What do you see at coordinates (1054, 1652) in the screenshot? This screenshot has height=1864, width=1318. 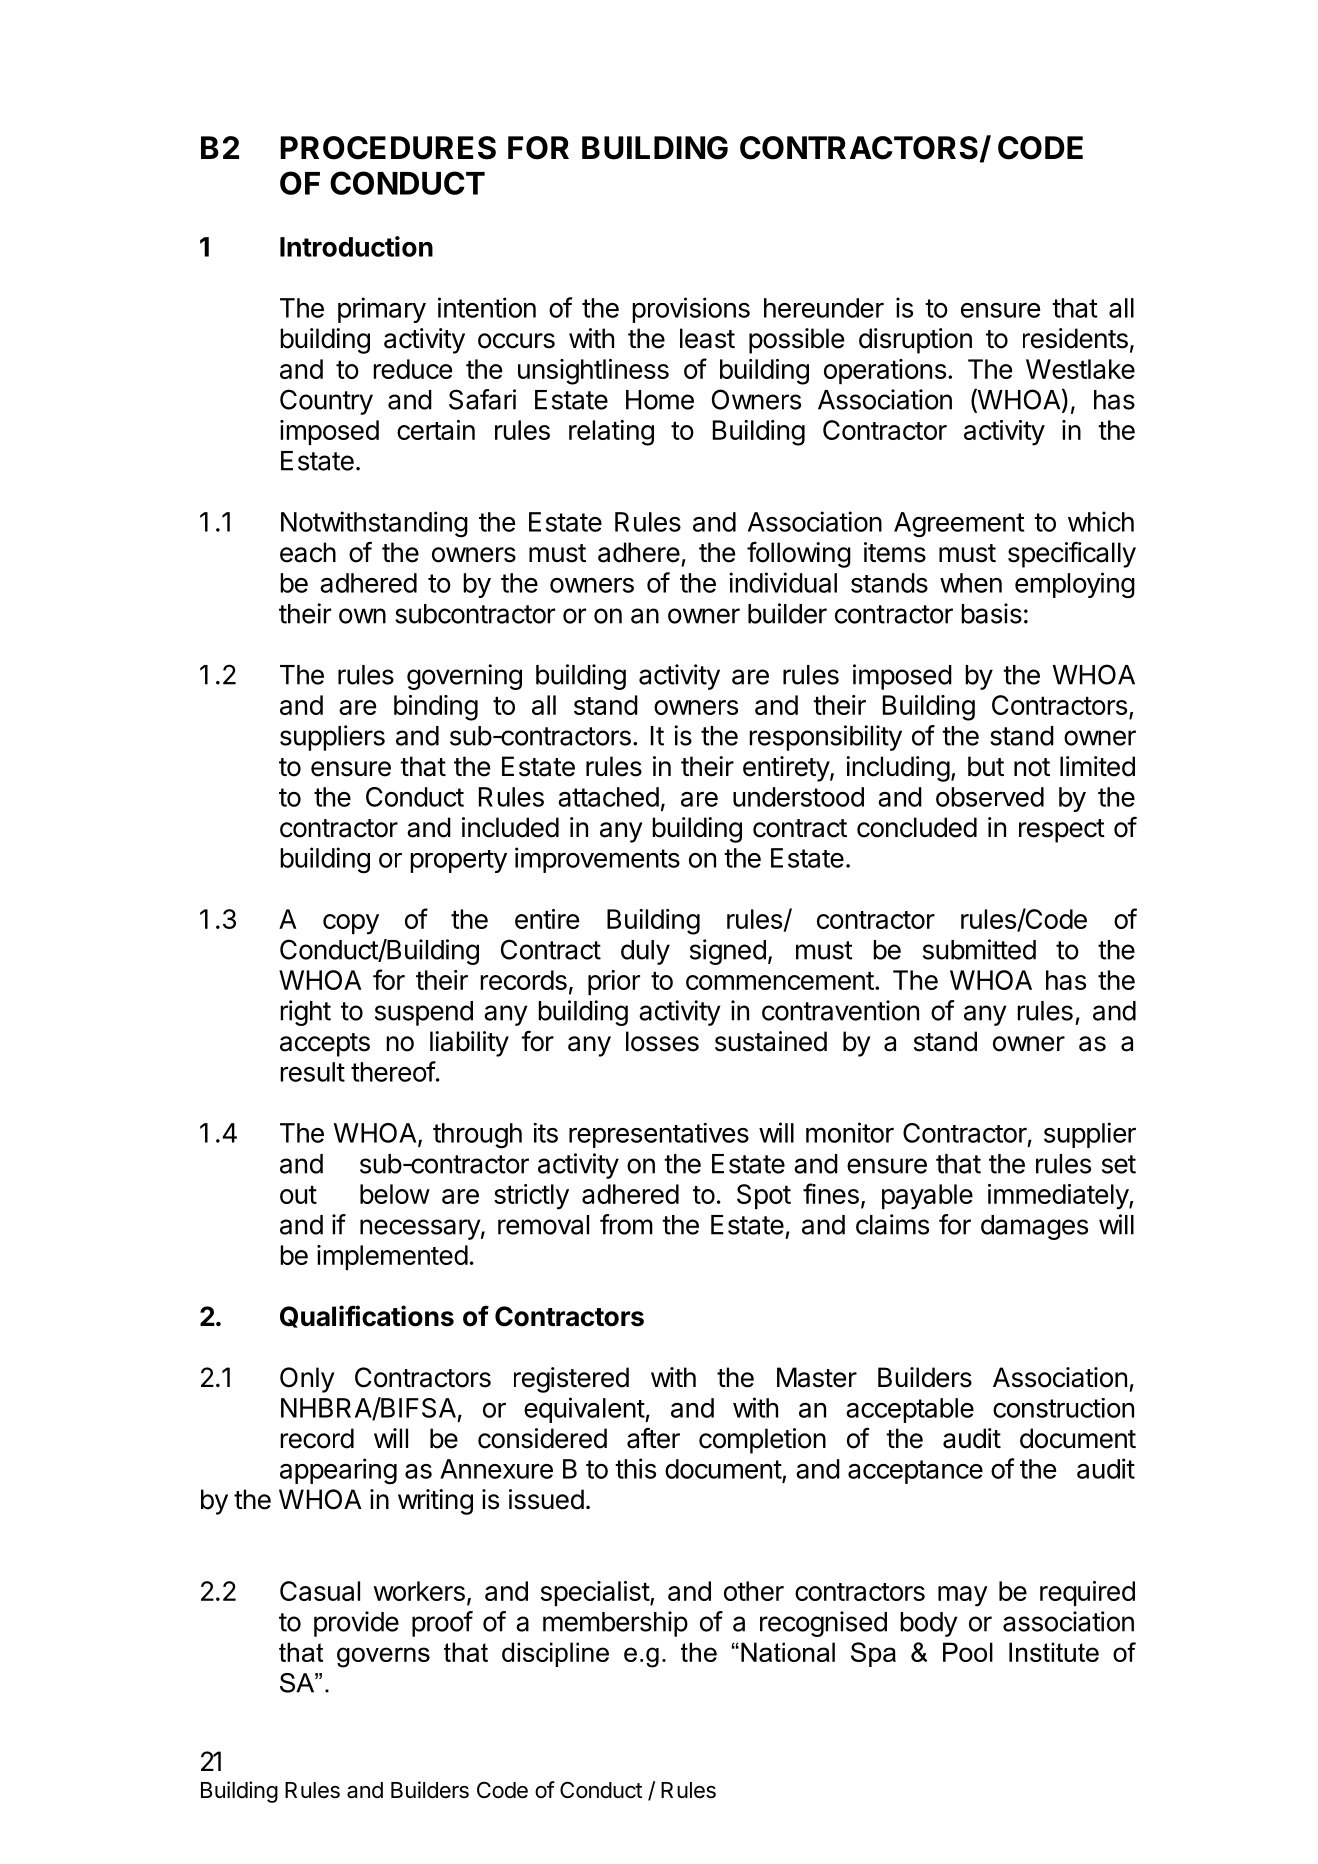 I see `Institute` at bounding box center [1054, 1652].
